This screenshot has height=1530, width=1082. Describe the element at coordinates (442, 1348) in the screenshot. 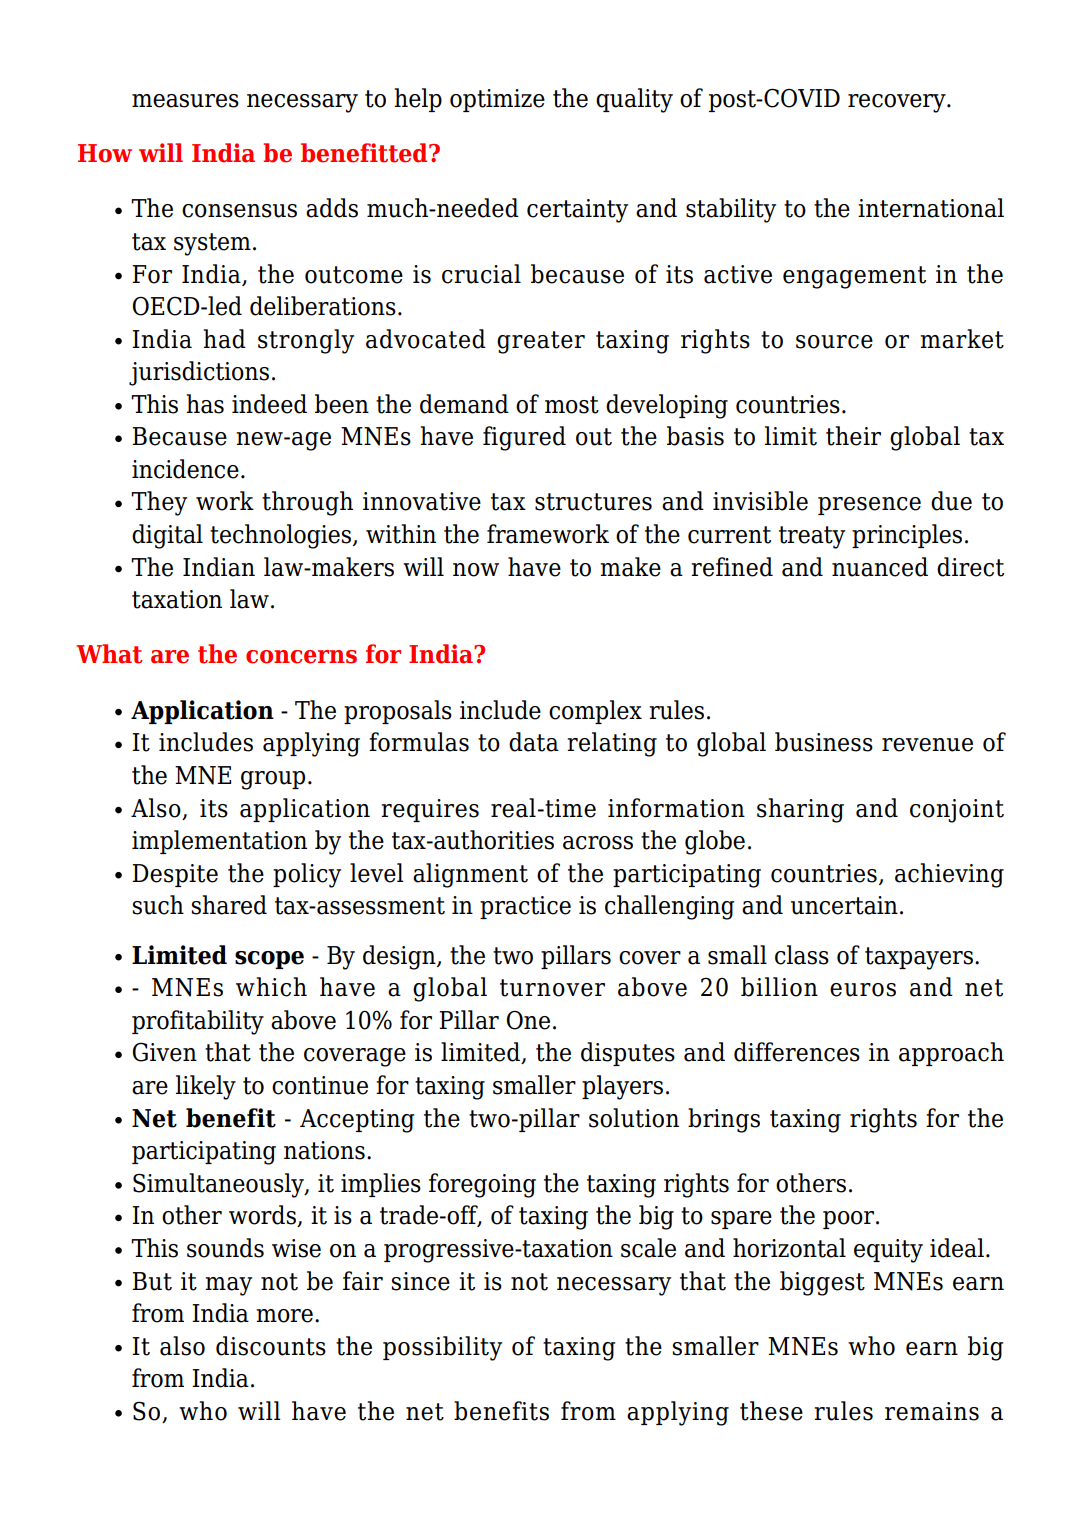

I see `possibility` at that location.
